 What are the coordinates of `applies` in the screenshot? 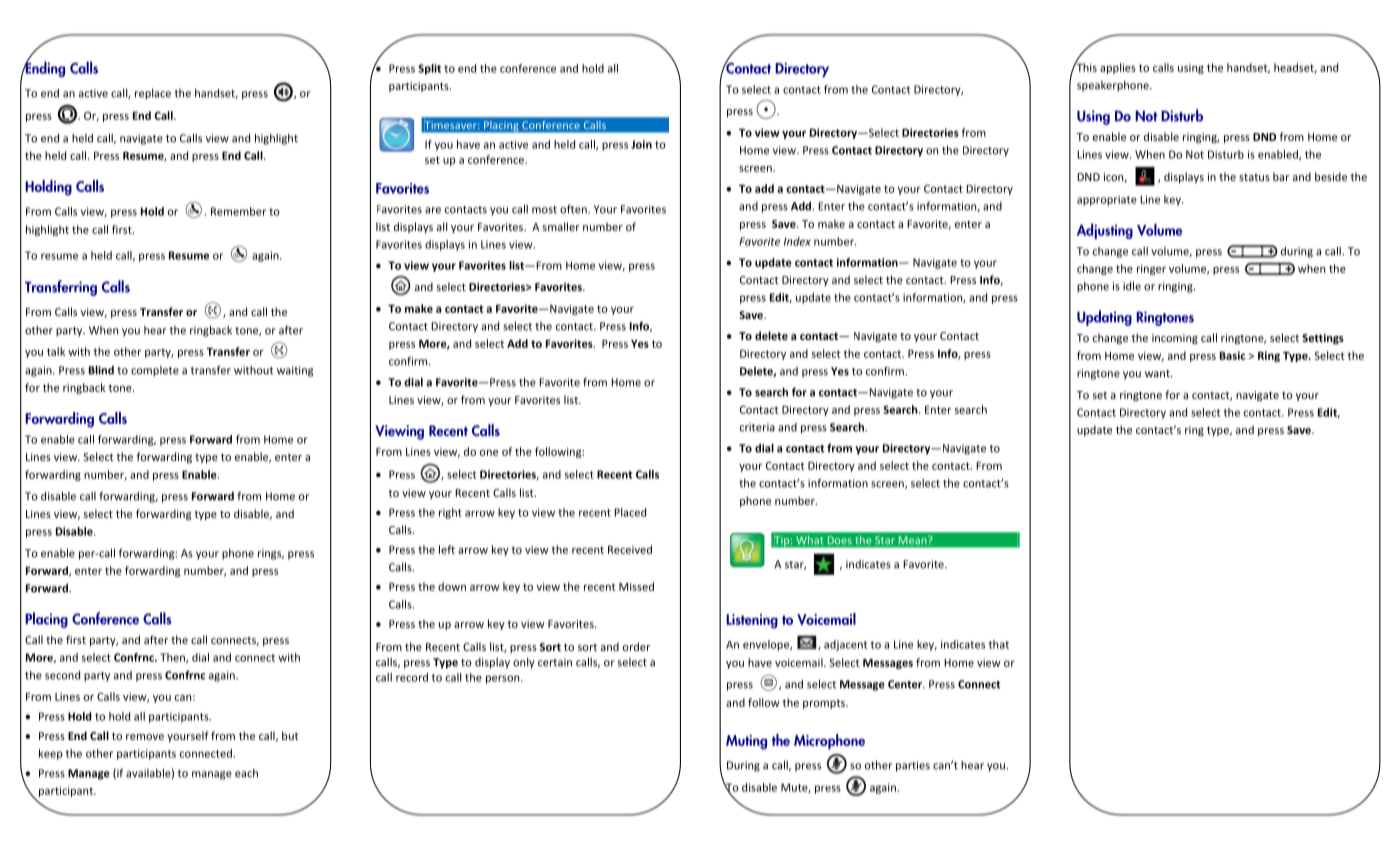 It's located at (1118, 68).
